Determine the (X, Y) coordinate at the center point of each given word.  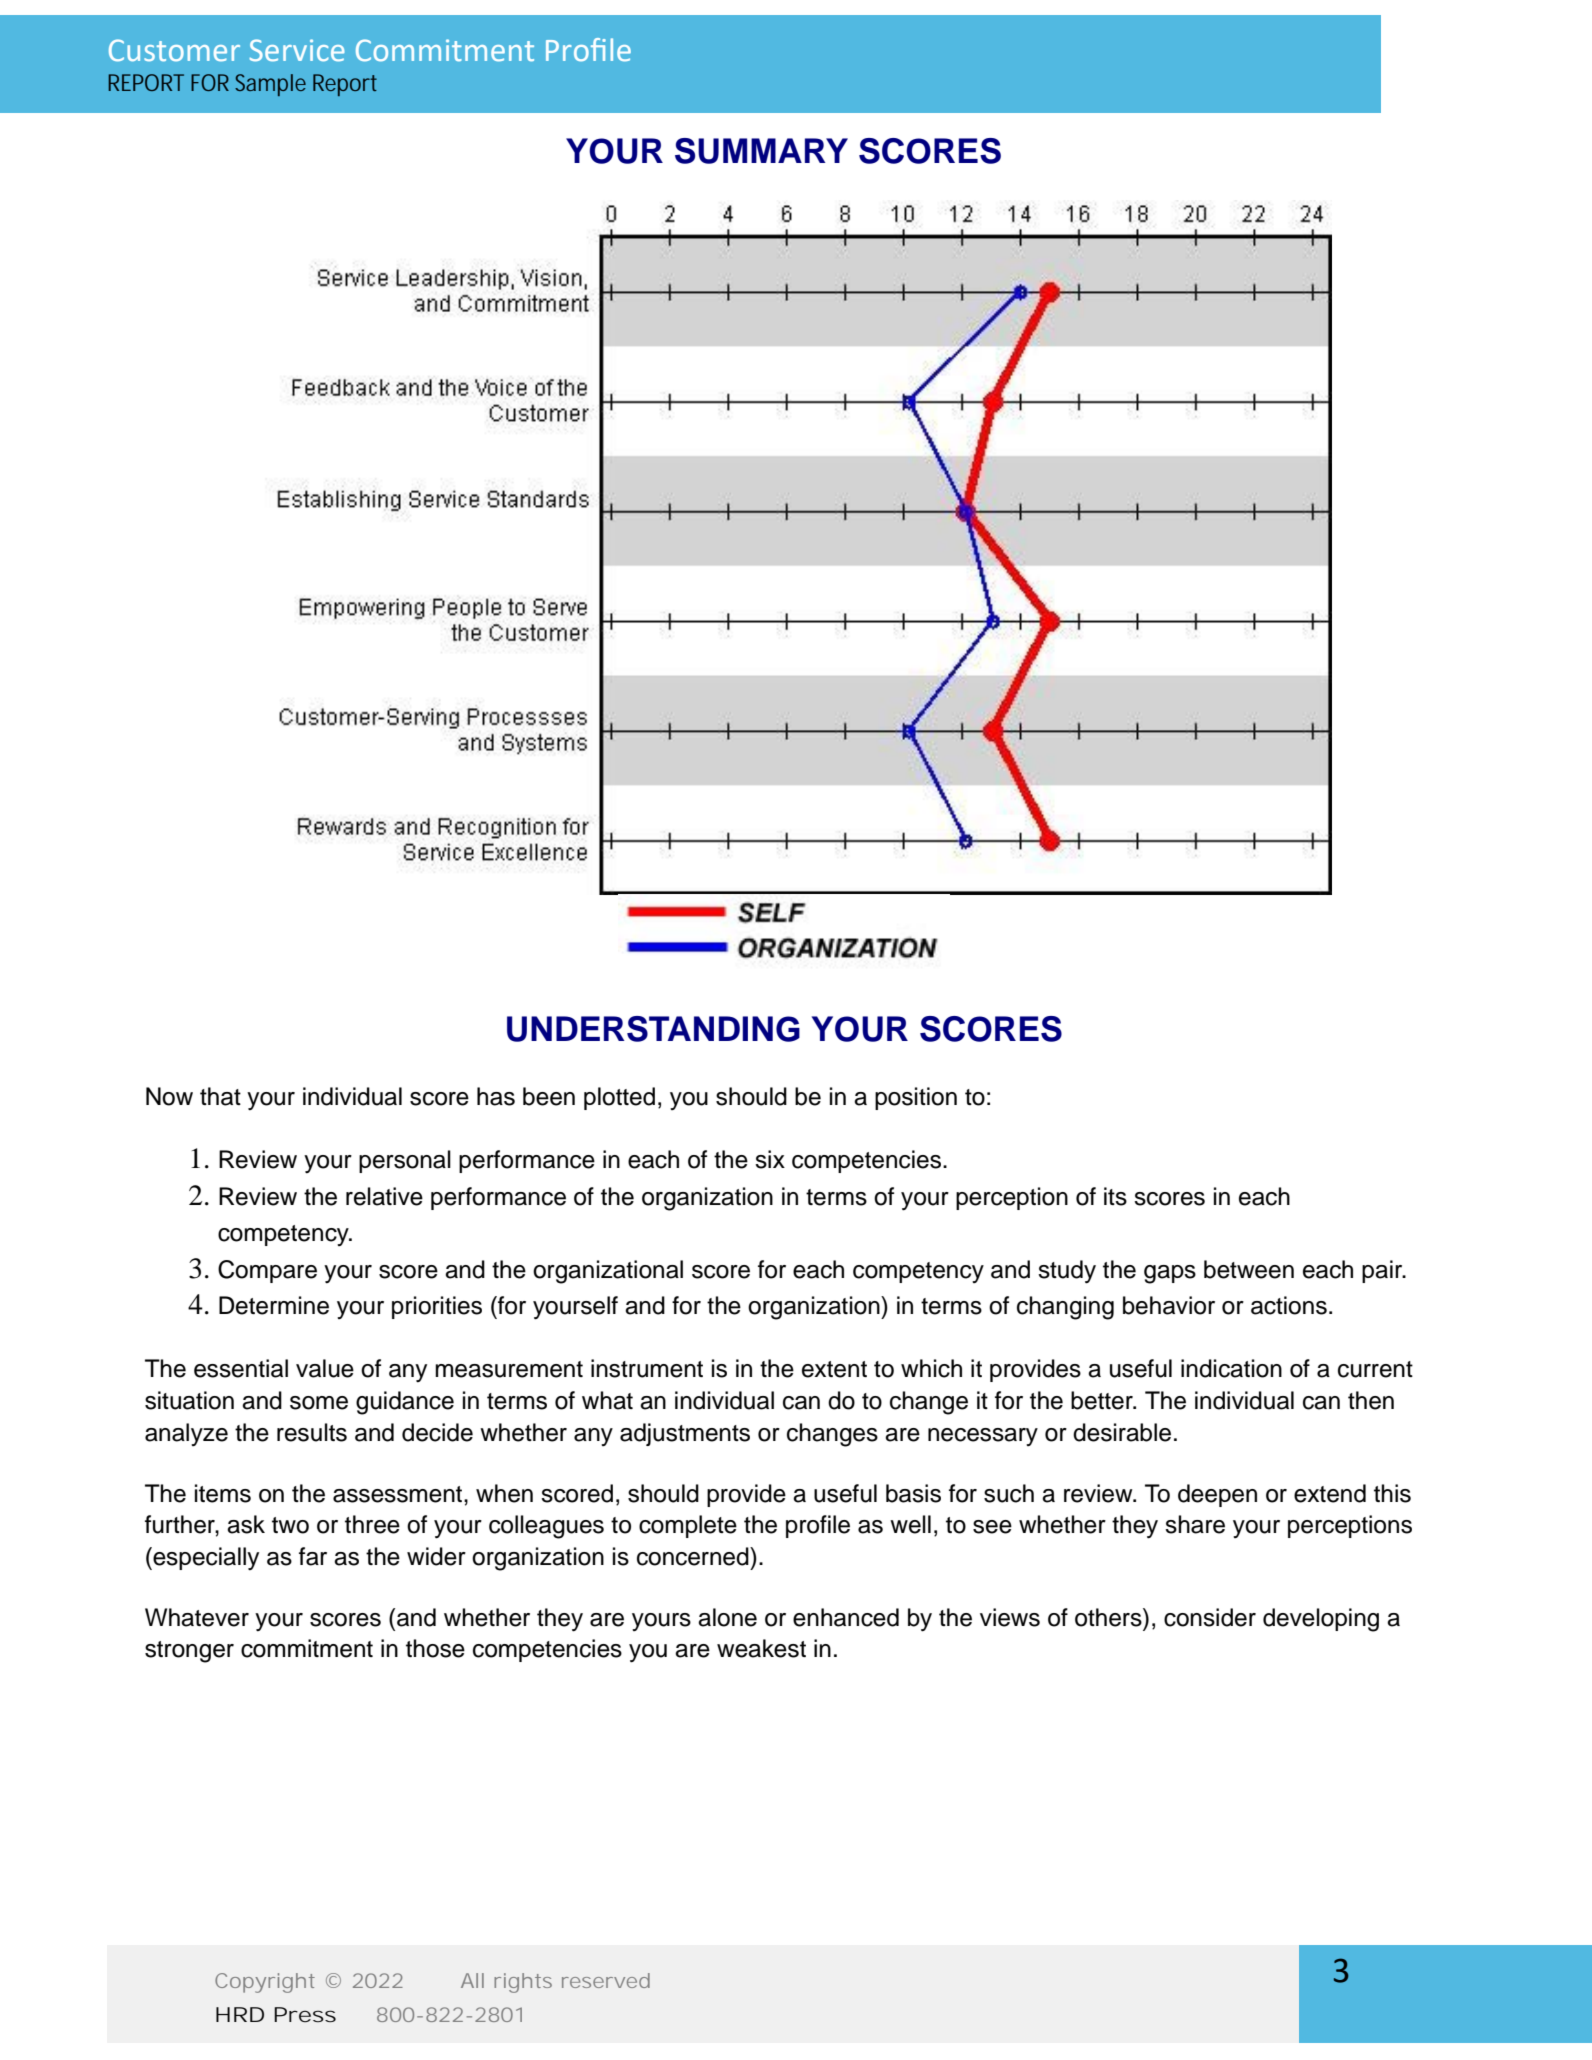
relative (384, 1196)
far (313, 1556)
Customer (174, 50)
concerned (694, 1556)
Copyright (265, 1983)
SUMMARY (761, 151)
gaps (1170, 1274)
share (1195, 1524)
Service (297, 50)
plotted (619, 1098)
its (1115, 1196)
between (1249, 1269)
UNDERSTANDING (653, 1029)
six (770, 1159)
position (916, 1098)
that (220, 1096)
